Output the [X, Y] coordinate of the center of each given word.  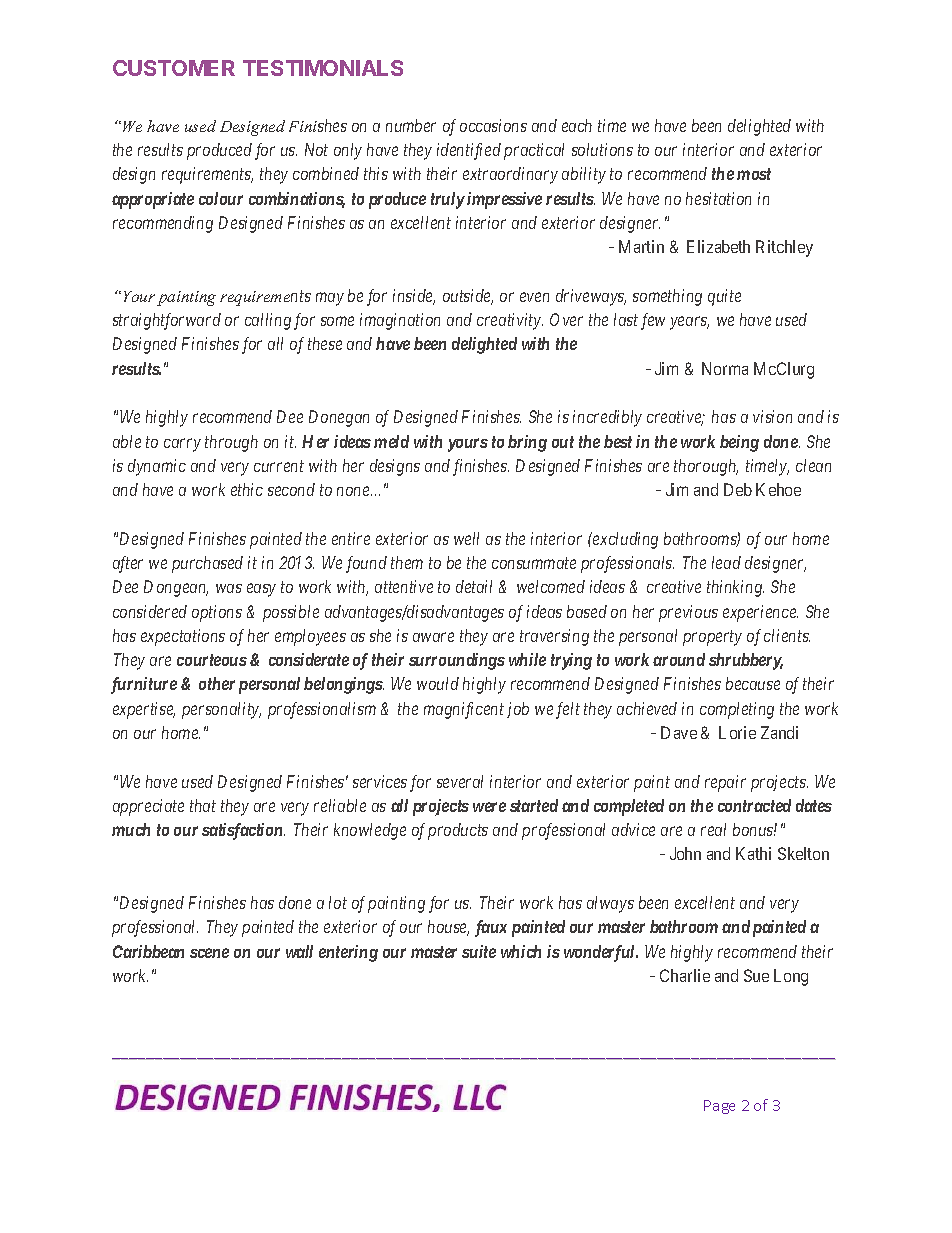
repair [725, 783]
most [754, 174]
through [231, 443]
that [203, 805]
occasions [493, 125]
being [739, 443]
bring [527, 443]
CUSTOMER [174, 68]
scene [209, 953]
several [460, 781]
